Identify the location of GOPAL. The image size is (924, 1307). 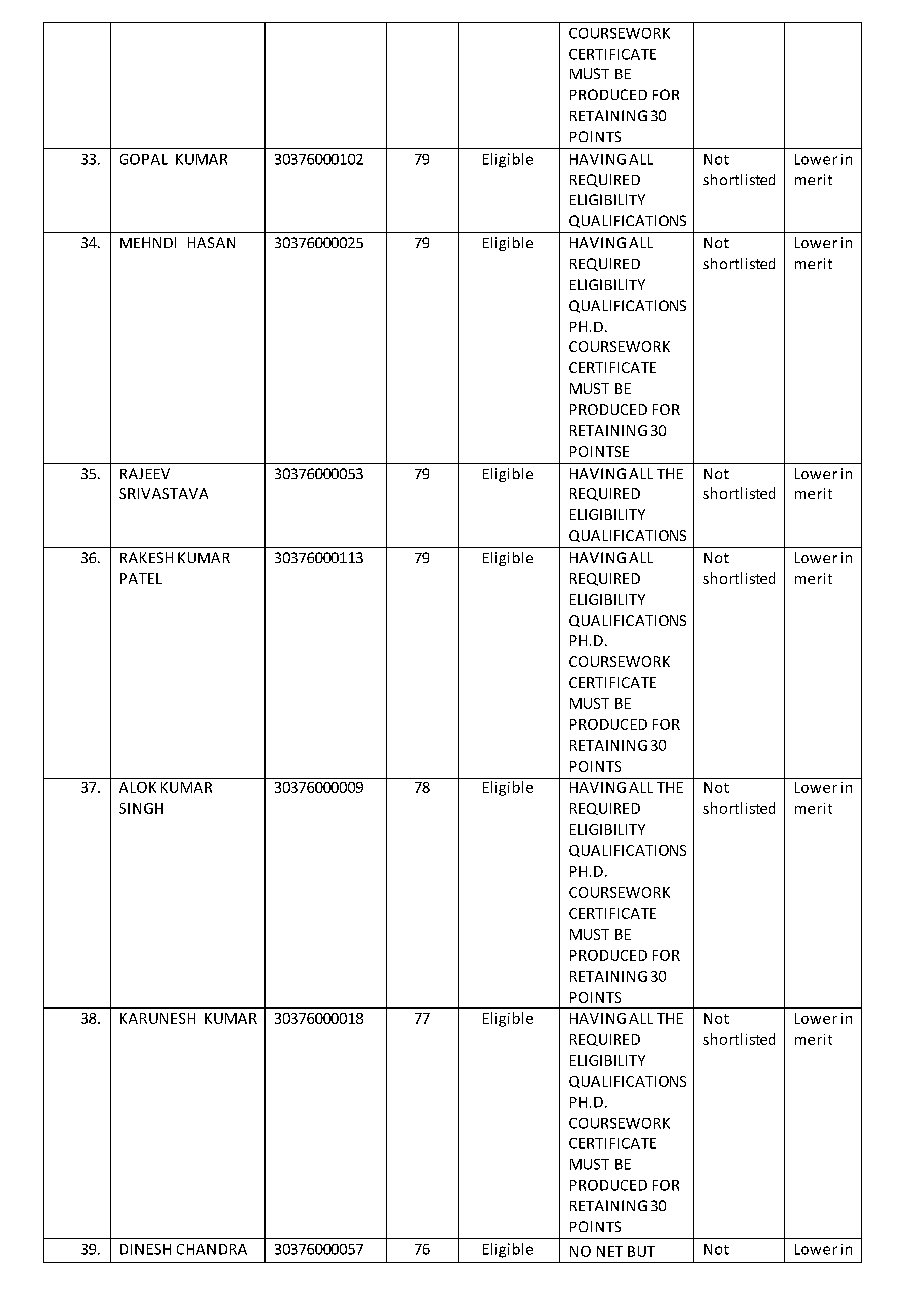
(144, 159).
